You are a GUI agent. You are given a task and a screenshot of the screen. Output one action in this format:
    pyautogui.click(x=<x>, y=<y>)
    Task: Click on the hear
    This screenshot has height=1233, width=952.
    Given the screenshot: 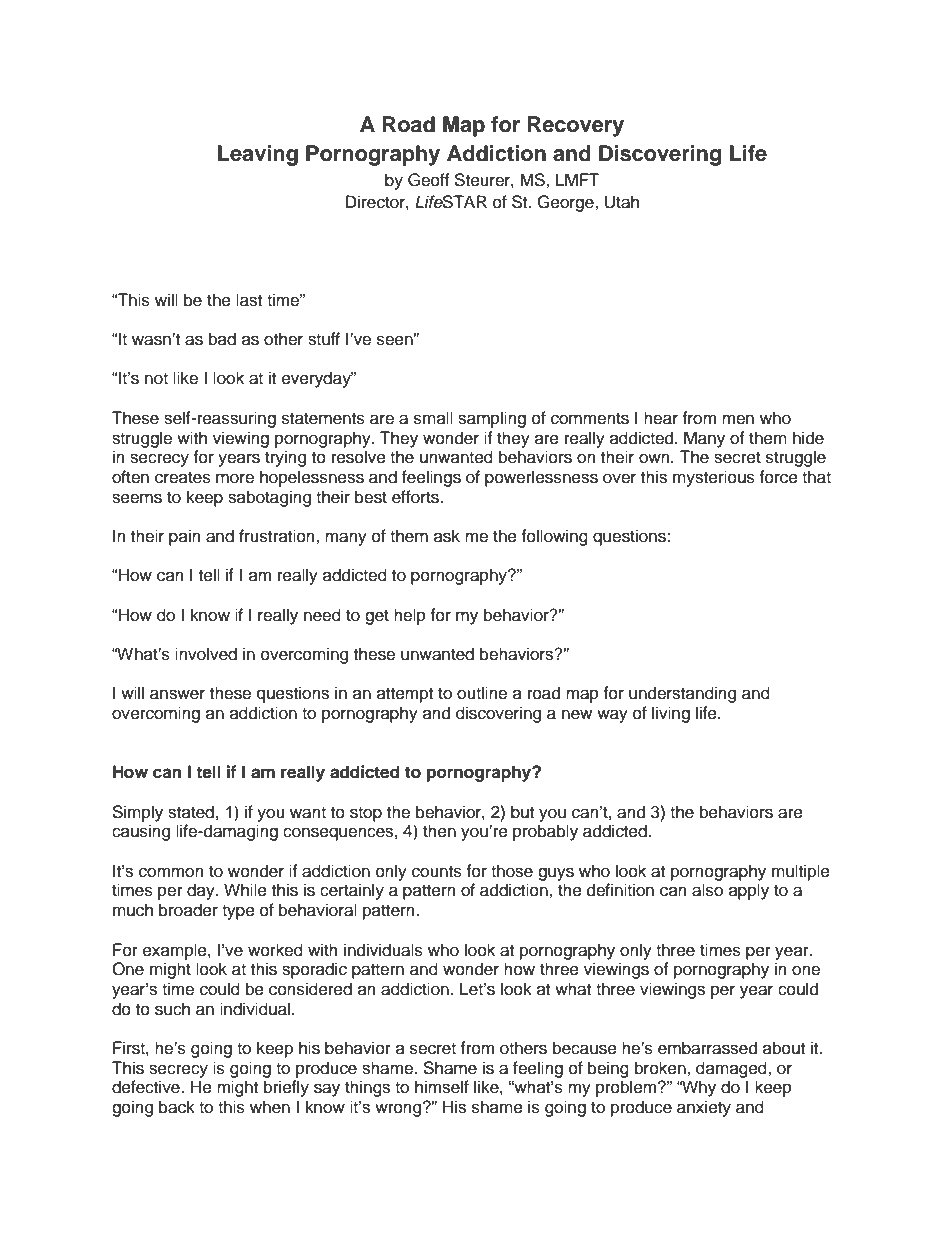 What is the action you would take?
    pyautogui.click(x=661, y=418)
